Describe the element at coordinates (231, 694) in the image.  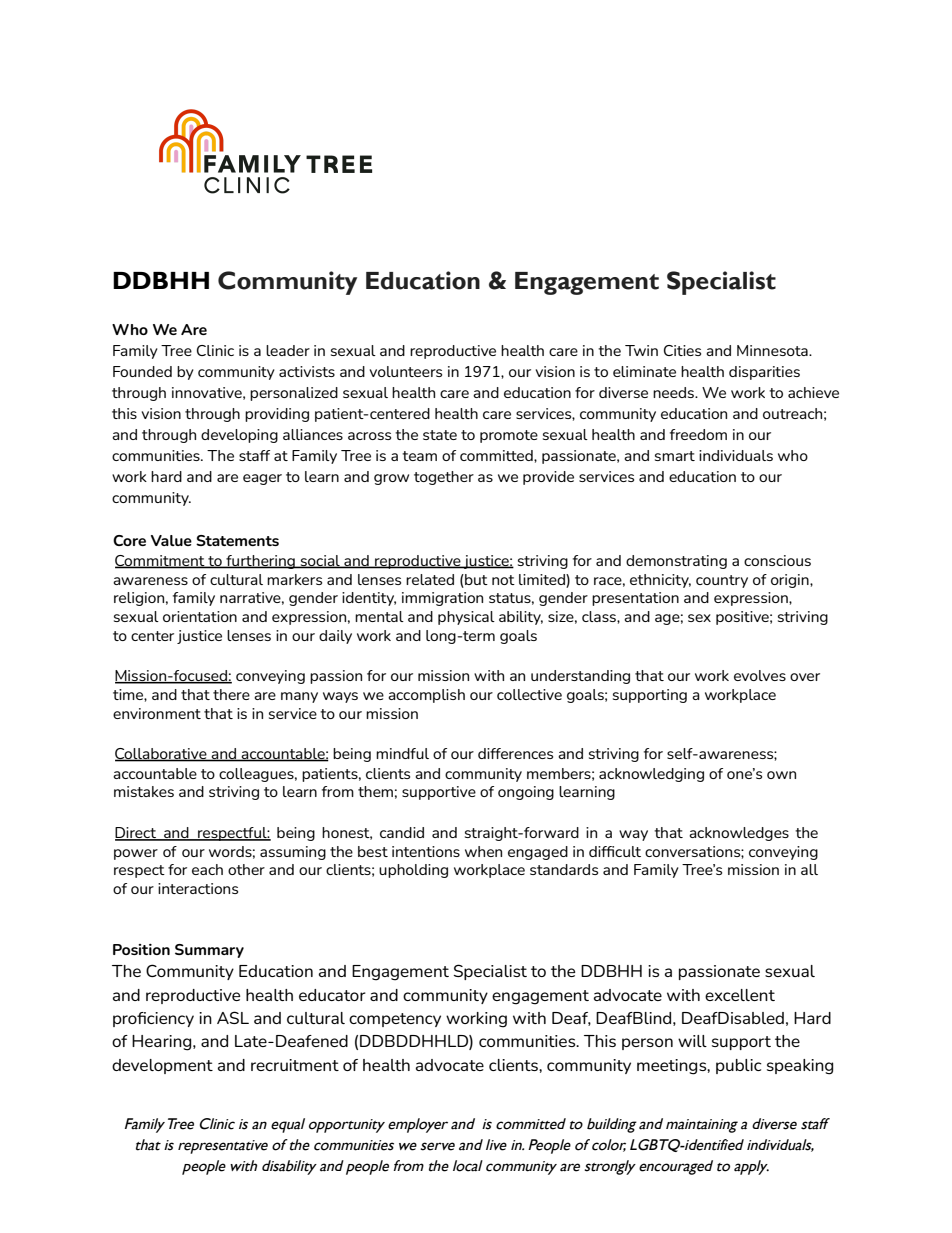
I see `there` at that location.
